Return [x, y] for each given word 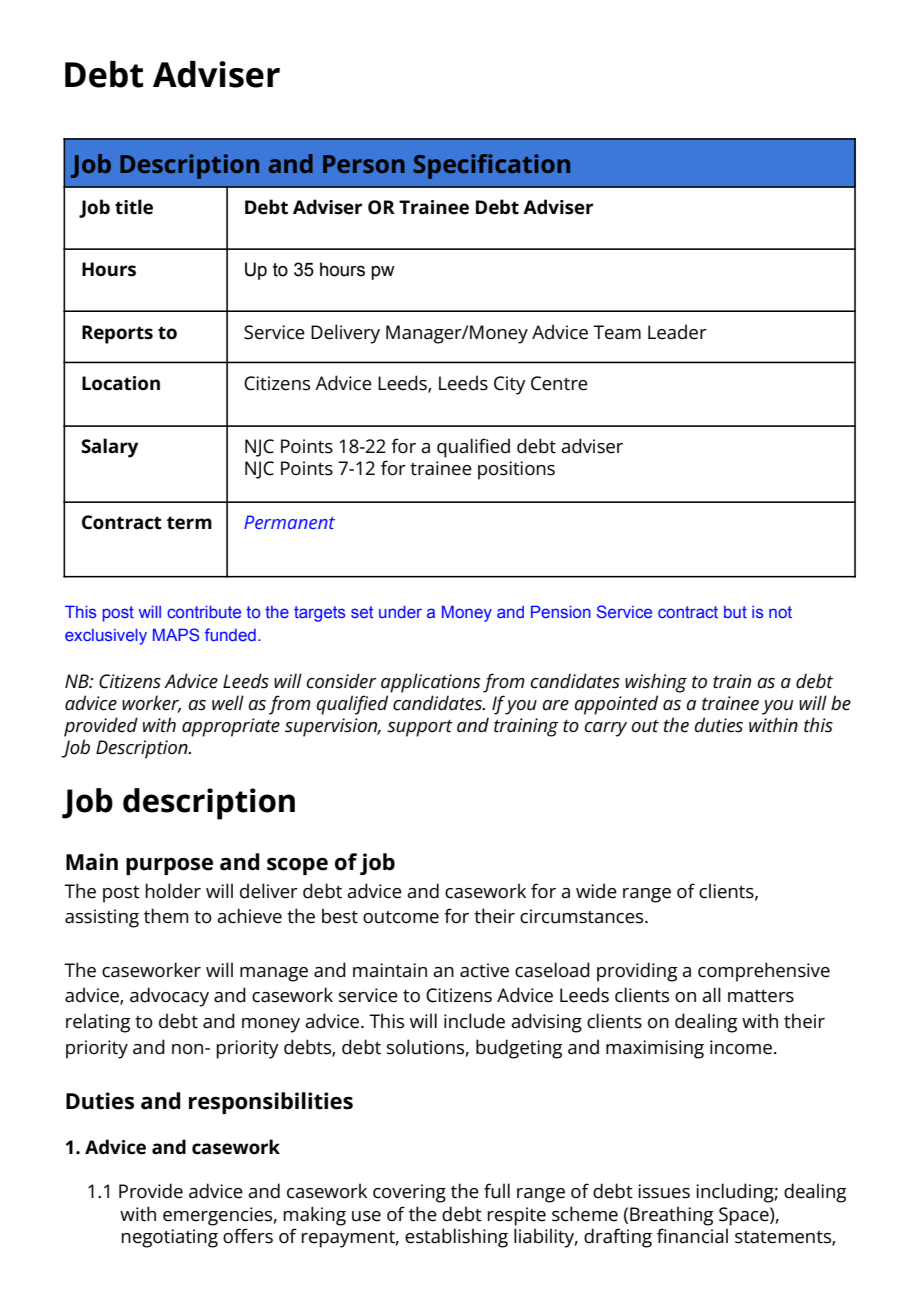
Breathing [671, 1216]
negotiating [169, 1238]
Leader [677, 332]
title [134, 207]
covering [409, 1193]
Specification [492, 166]
